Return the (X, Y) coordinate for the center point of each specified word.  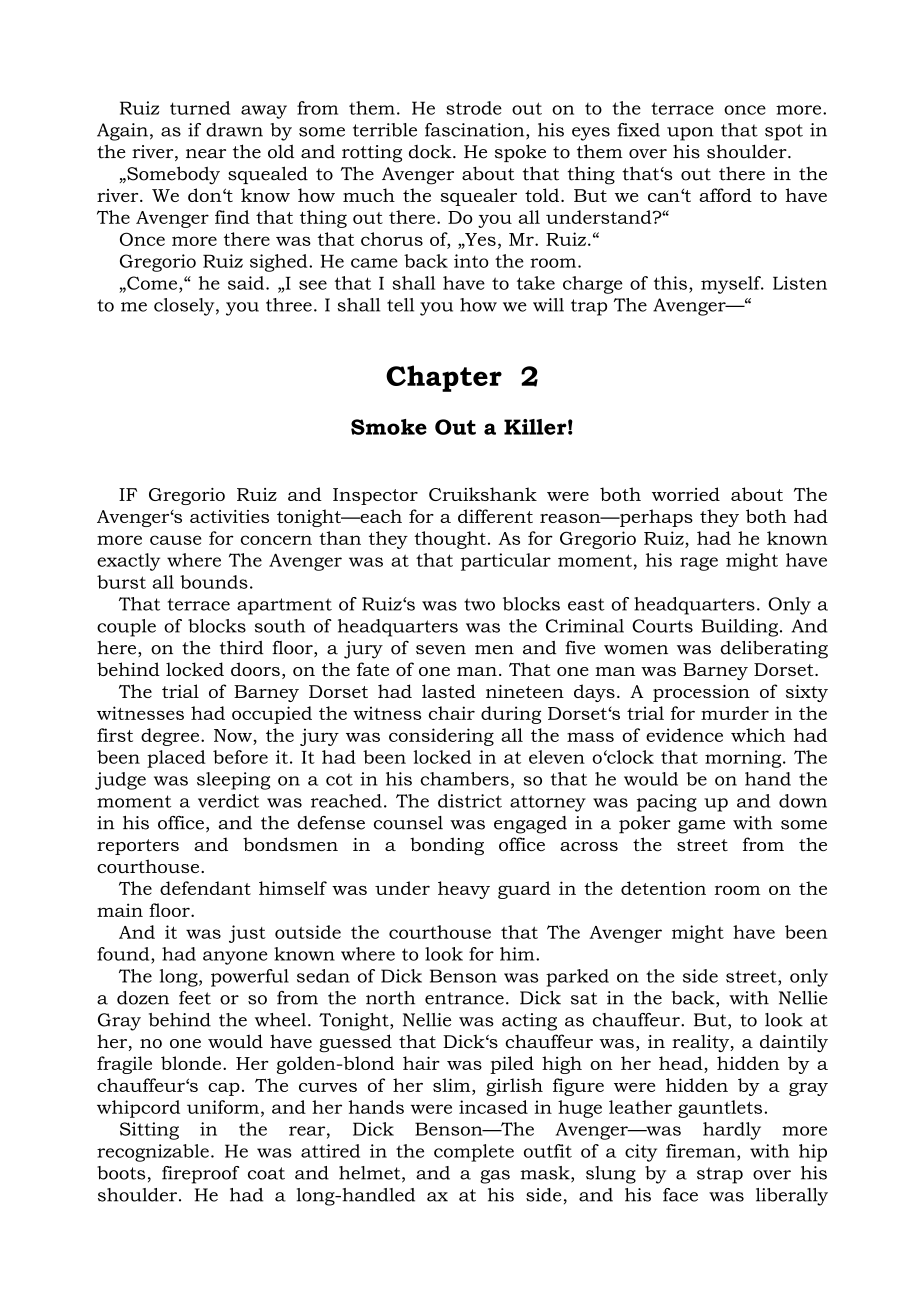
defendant (205, 888)
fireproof (200, 1175)
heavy (464, 890)
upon (690, 134)
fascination (476, 131)
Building (741, 628)
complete (474, 1153)
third (242, 647)
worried (686, 494)
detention (663, 888)
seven (441, 650)
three (289, 305)
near (206, 154)
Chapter (444, 378)
